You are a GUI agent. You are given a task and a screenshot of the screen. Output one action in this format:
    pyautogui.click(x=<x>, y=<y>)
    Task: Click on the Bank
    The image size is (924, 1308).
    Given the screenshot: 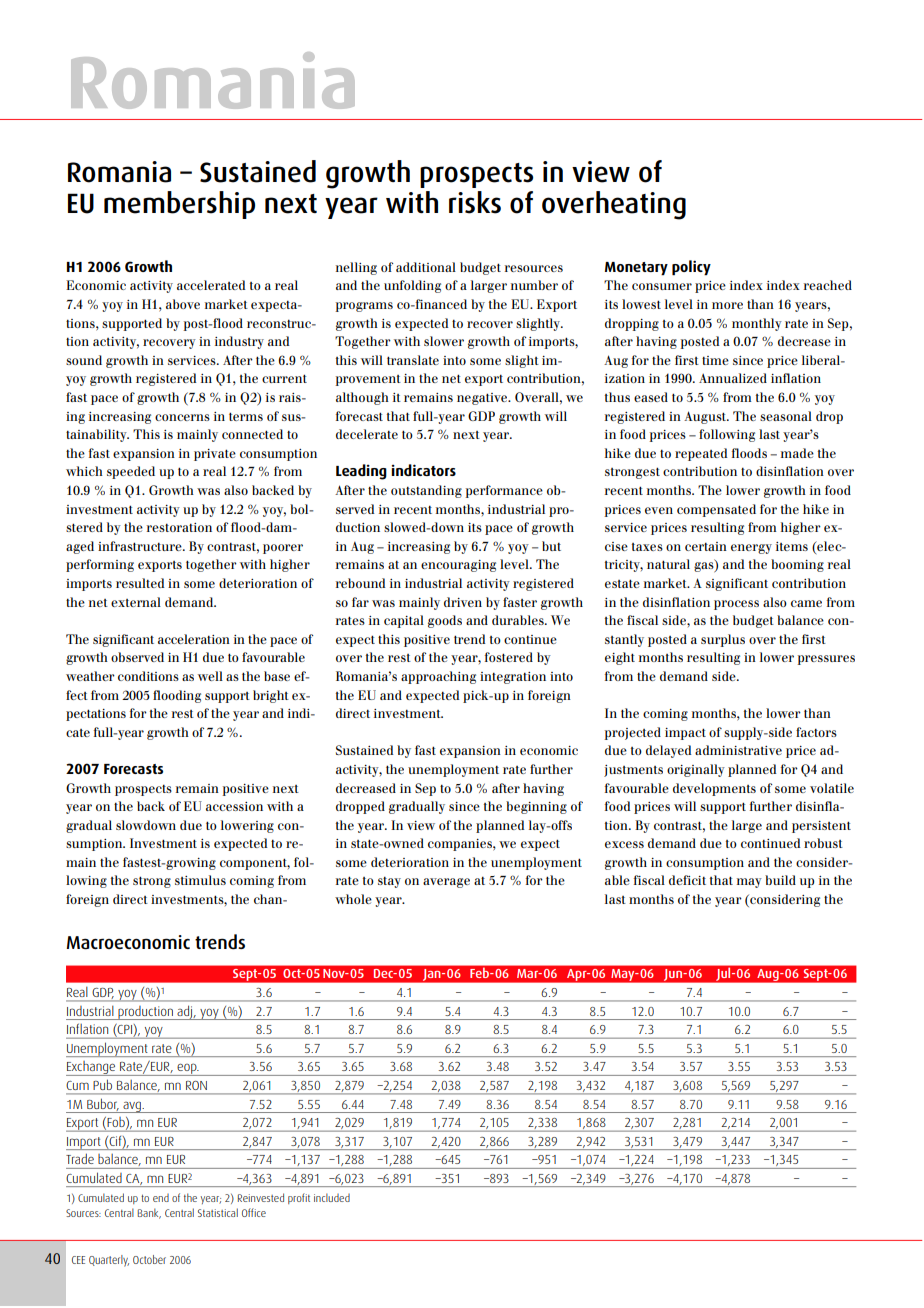 What is the action you would take?
    pyautogui.click(x=149, y=1213)
